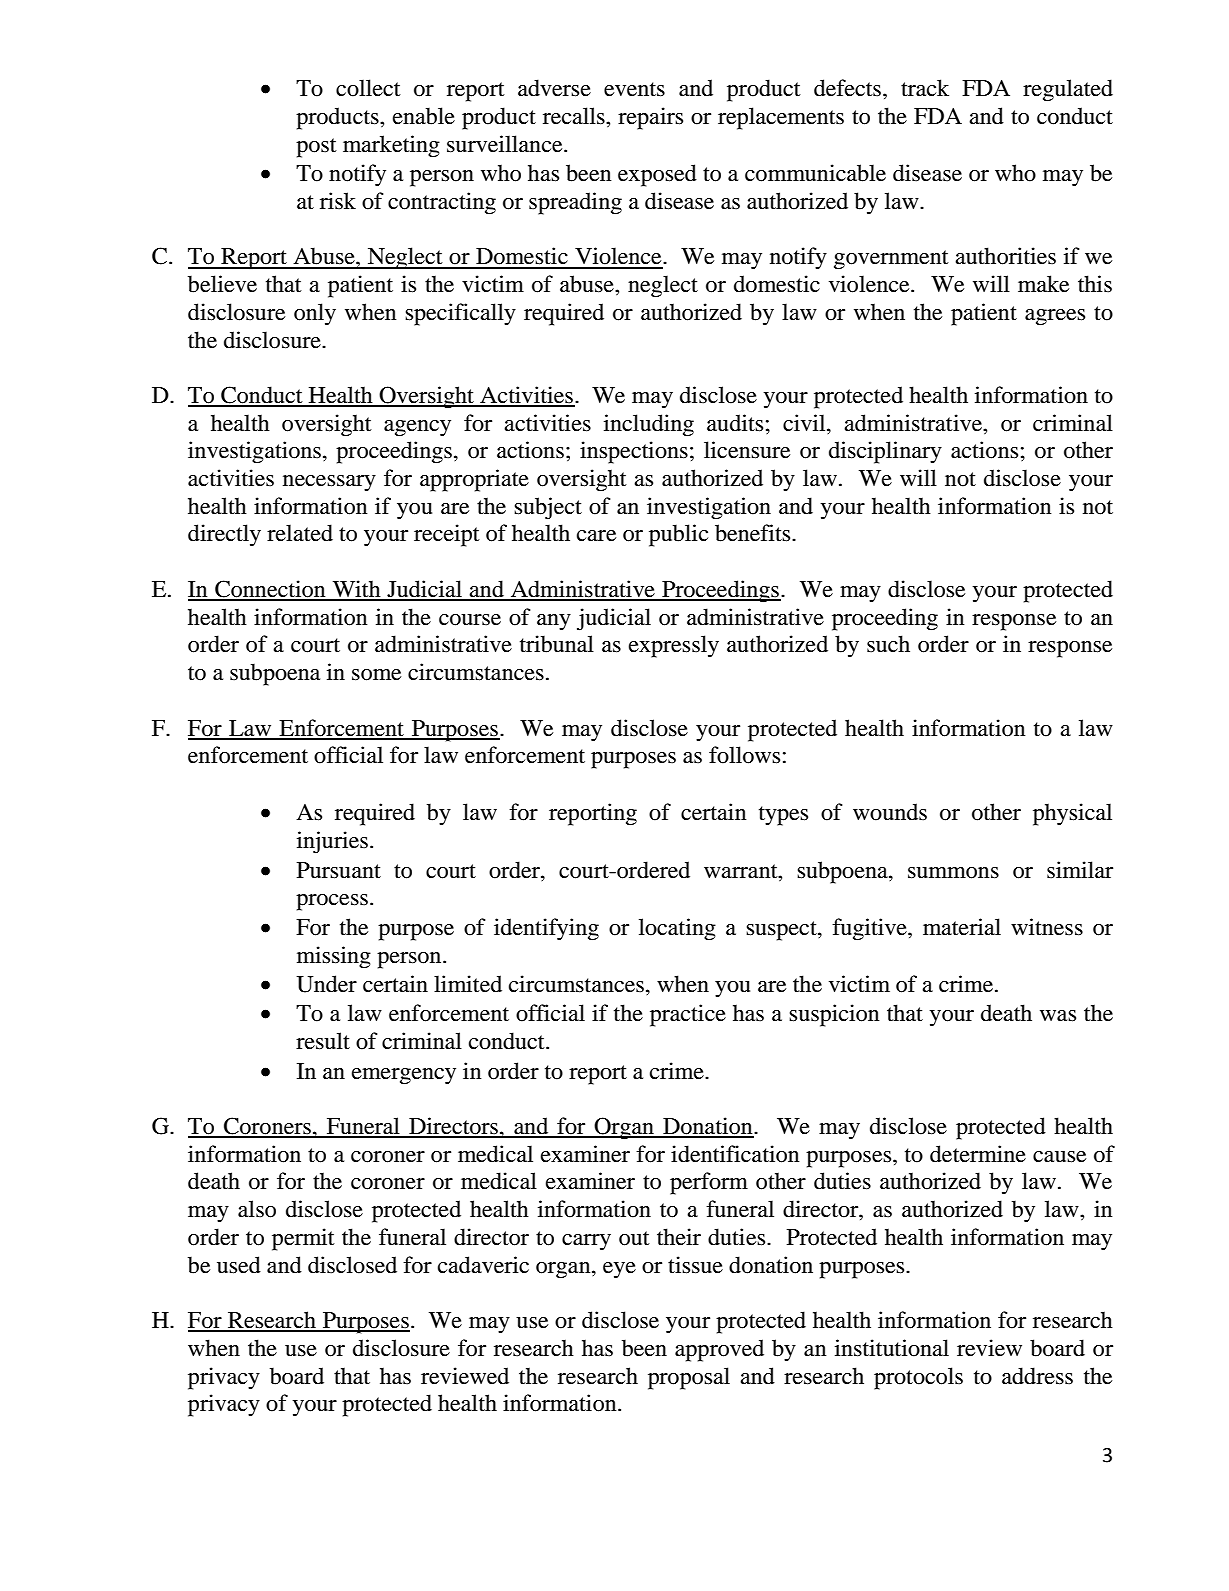  What do you see at coordinates (953, 873) in the screenshot?
I see `summons` at bounding box center [953, 873].
